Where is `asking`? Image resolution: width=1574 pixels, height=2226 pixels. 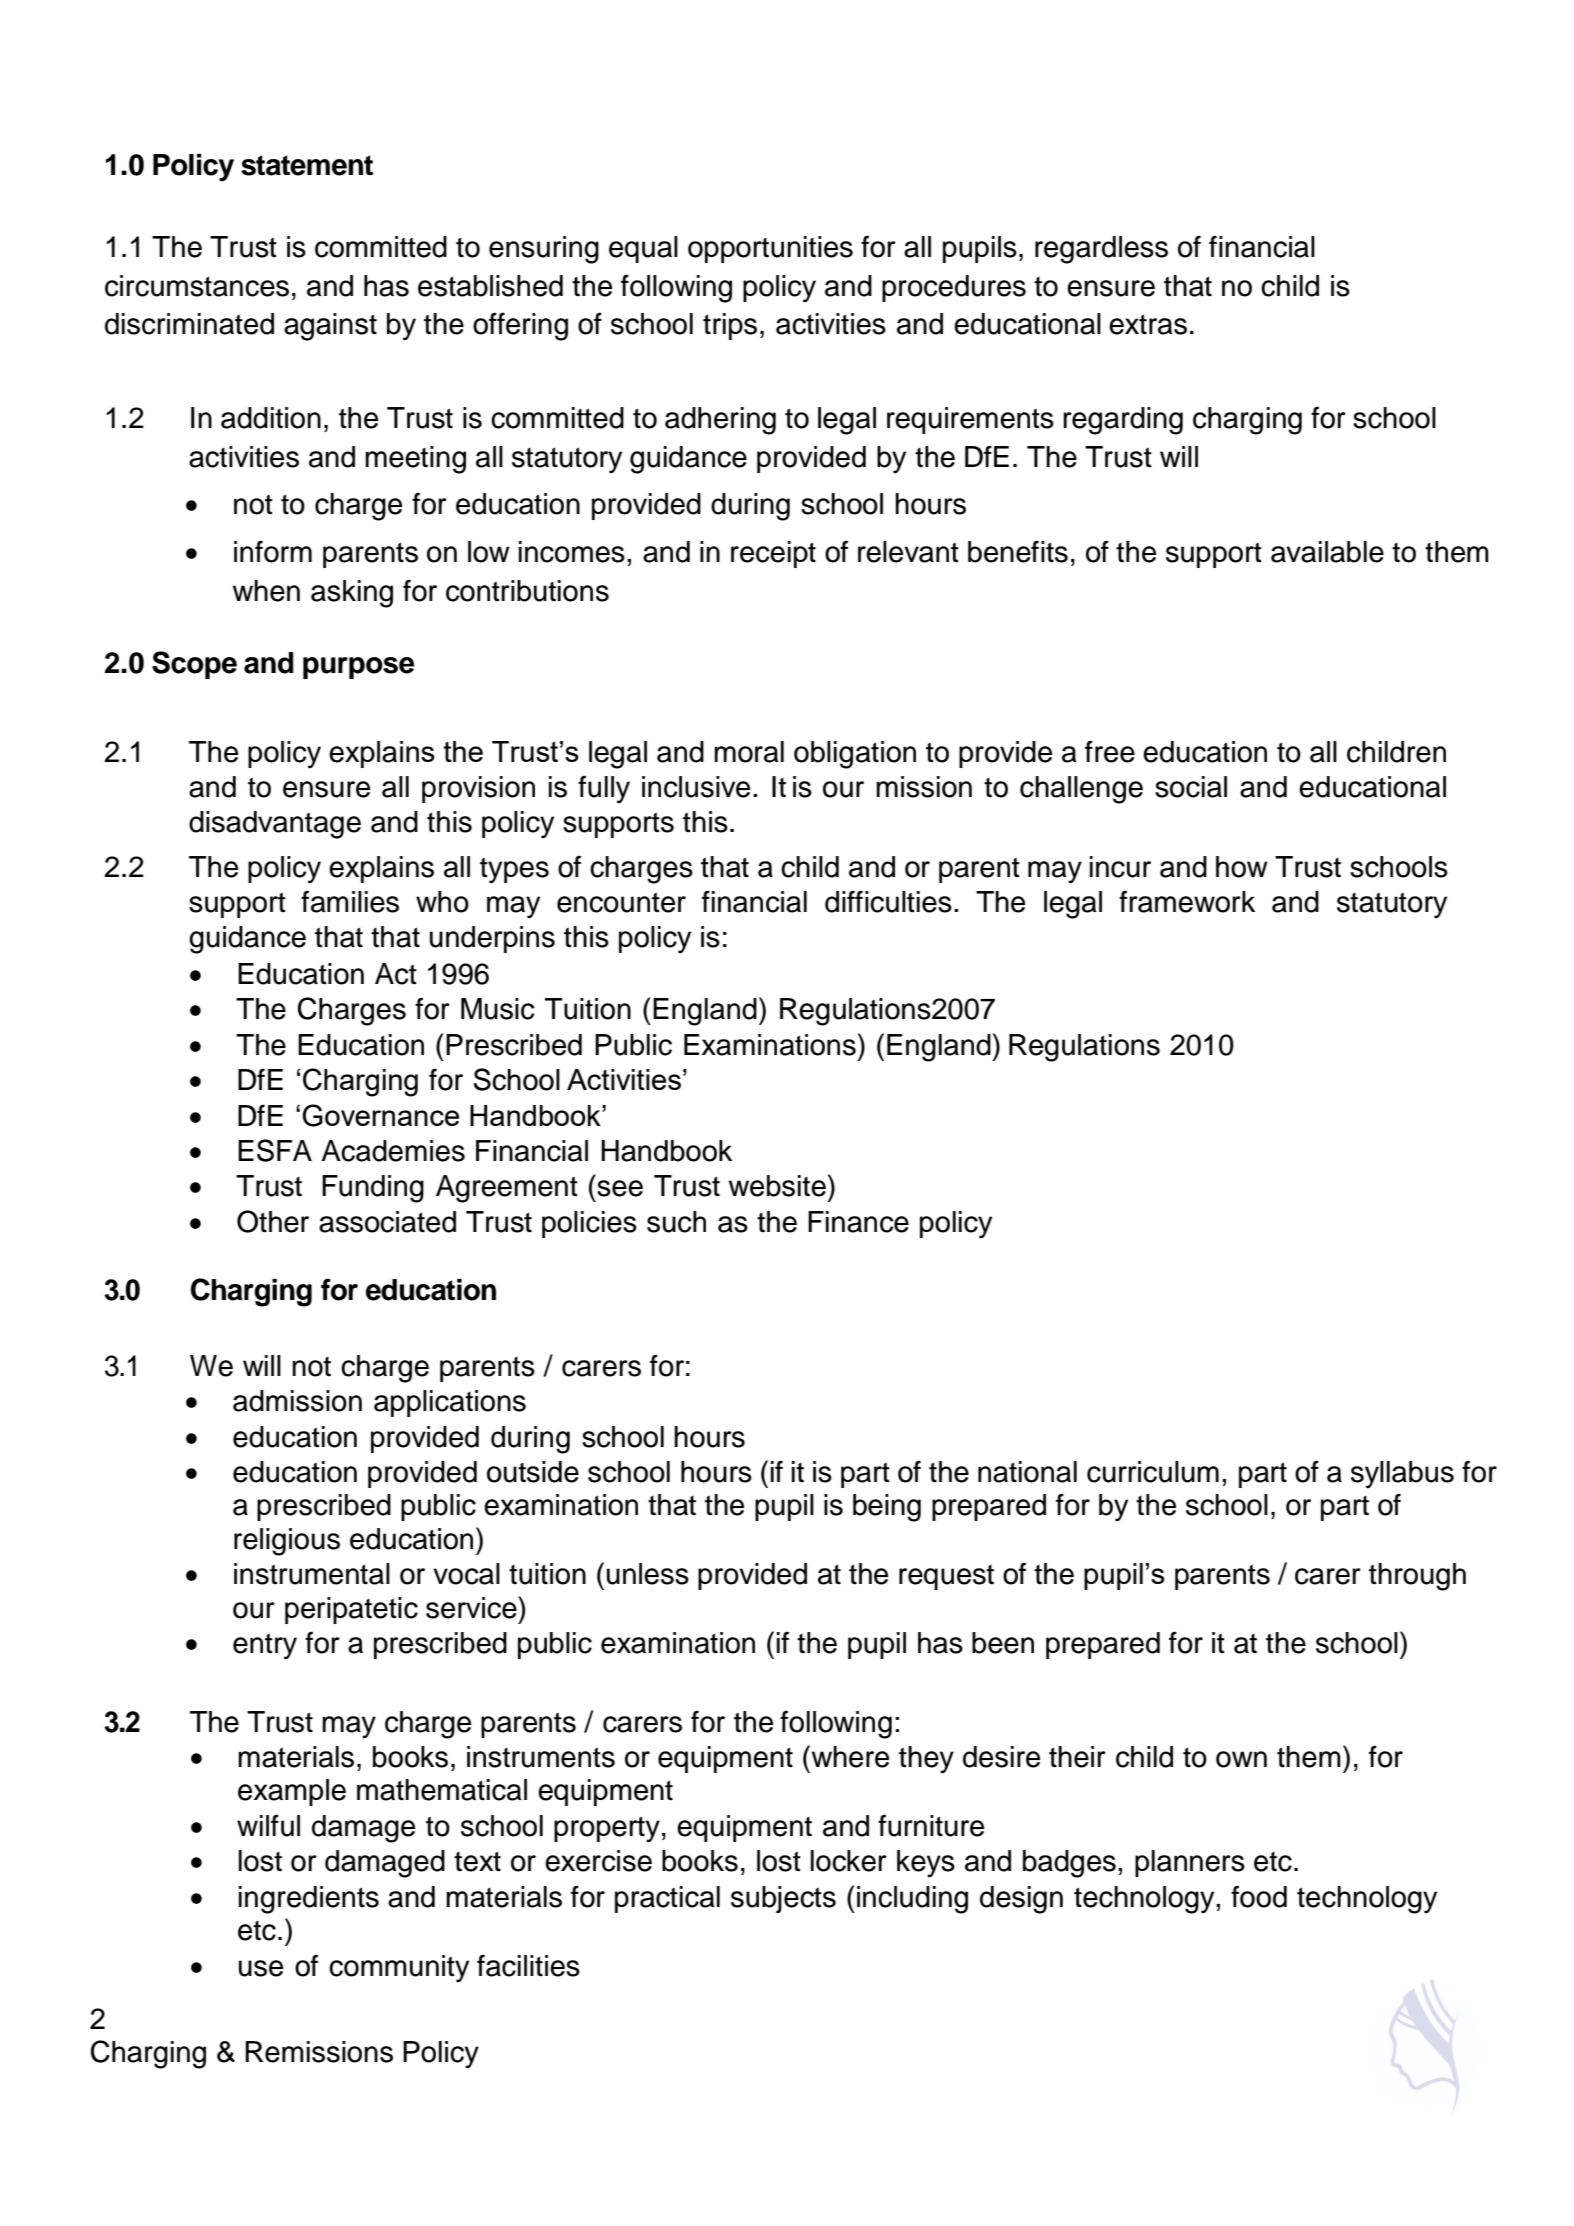
asking is located at coordinates (352, 594).
